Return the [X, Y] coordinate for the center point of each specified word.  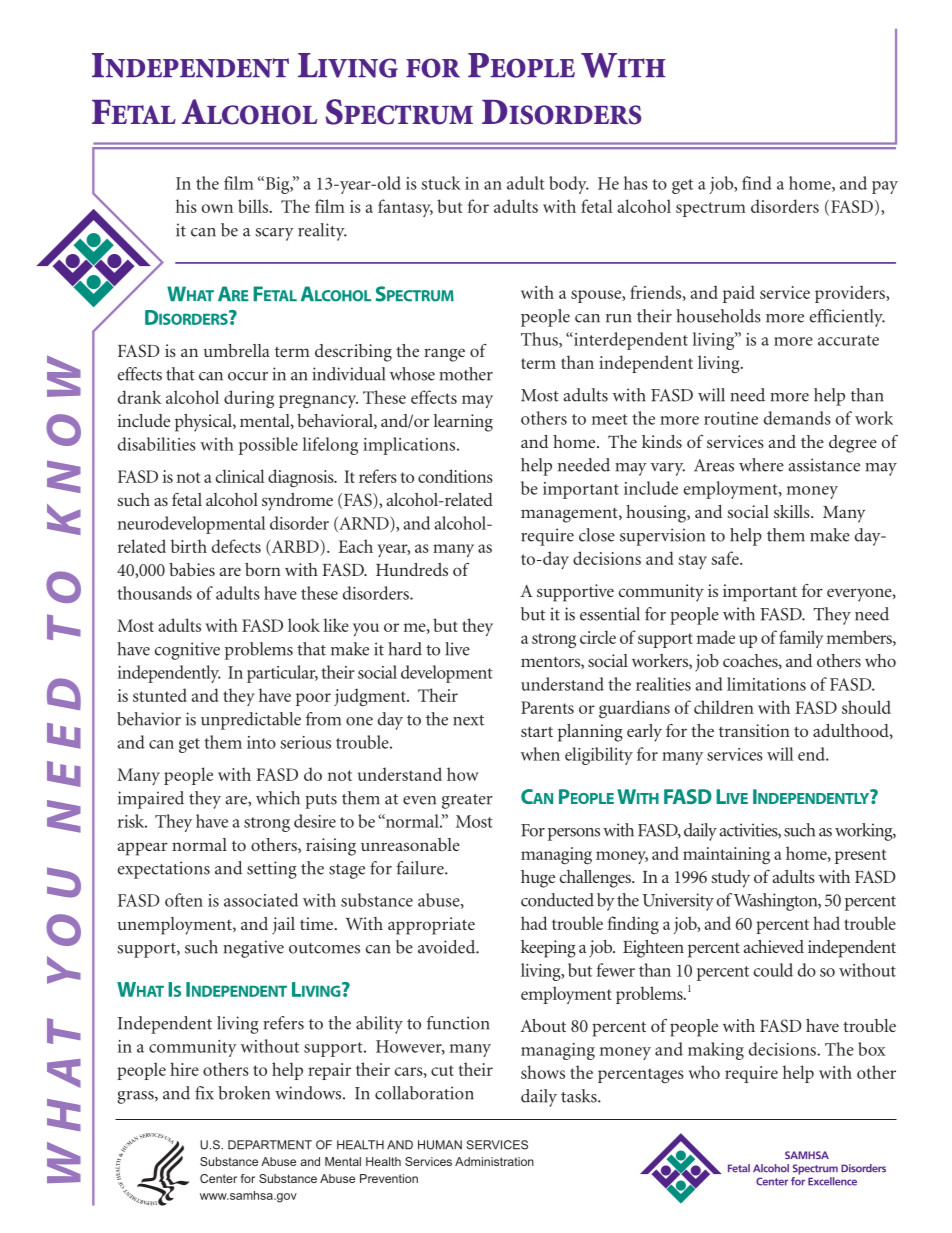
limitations [766, 684]
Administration [494, 1161]
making [716, 1051]
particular [282, 674]
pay [885, 187]
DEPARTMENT [270, 1145]
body [569, 185]
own [217, 208]
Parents [547, 707]
